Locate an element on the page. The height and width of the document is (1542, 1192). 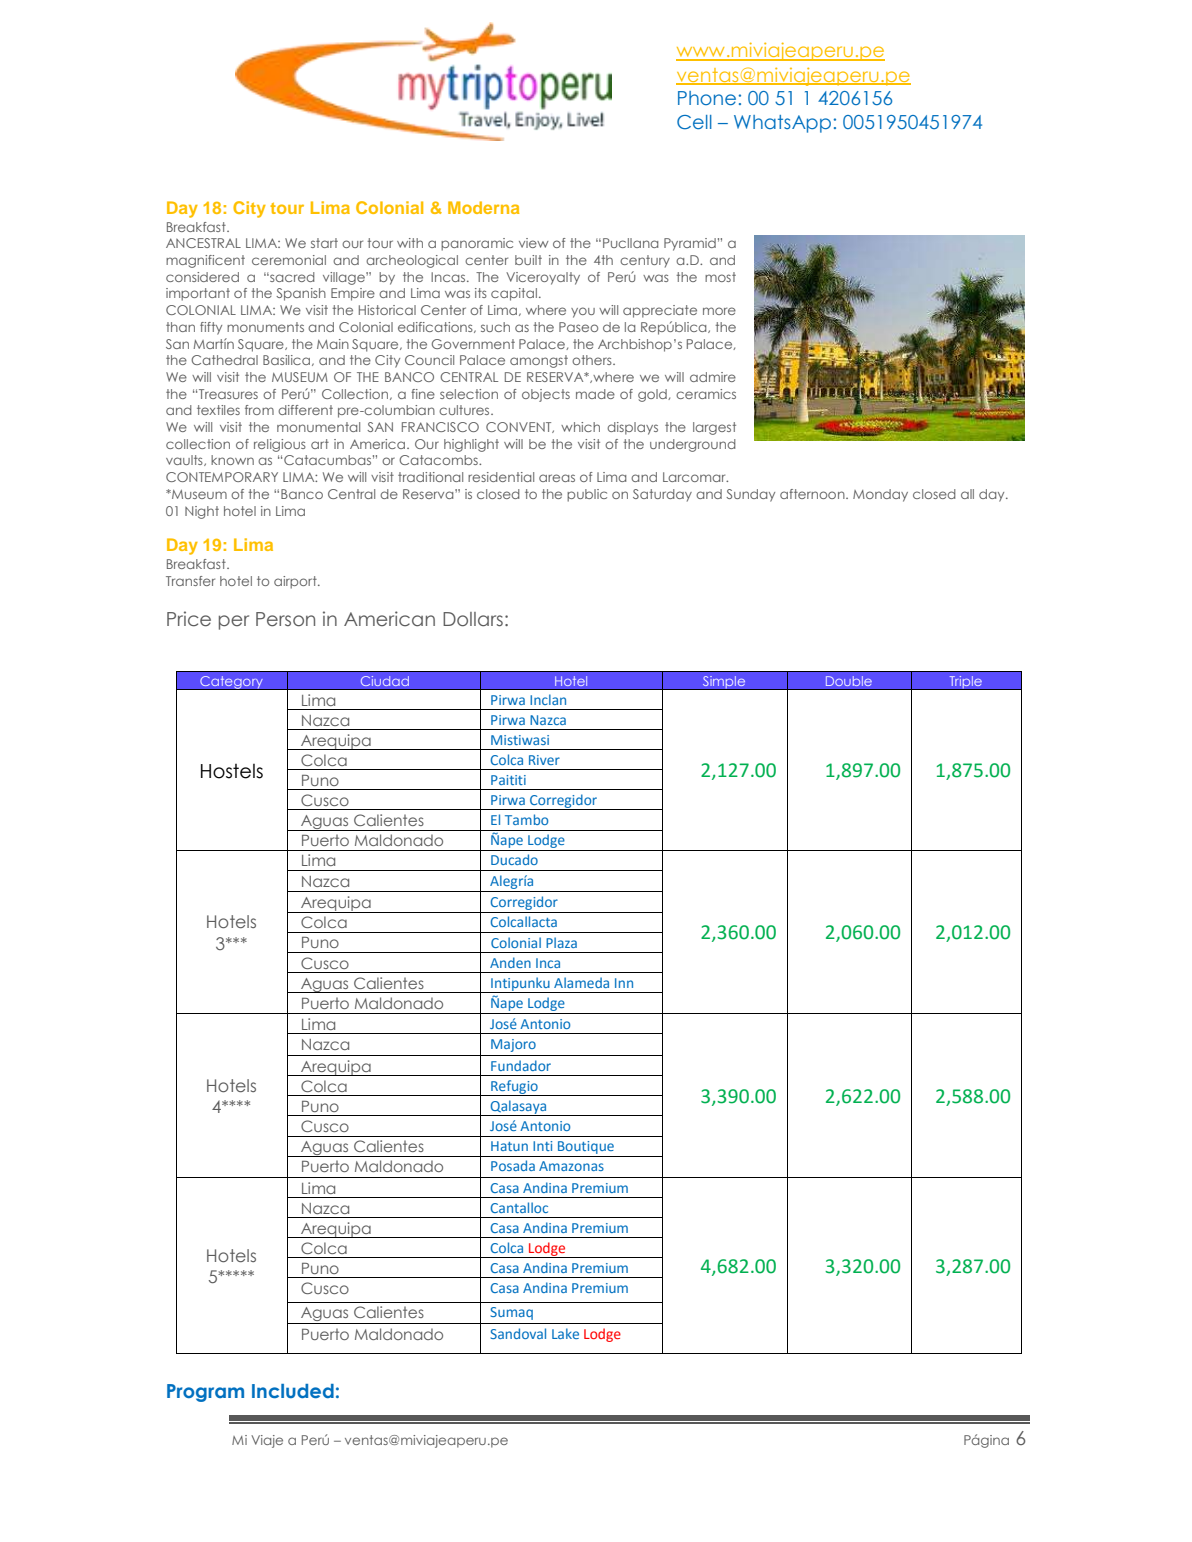
afternoon is located at coordinates (813, 494).
